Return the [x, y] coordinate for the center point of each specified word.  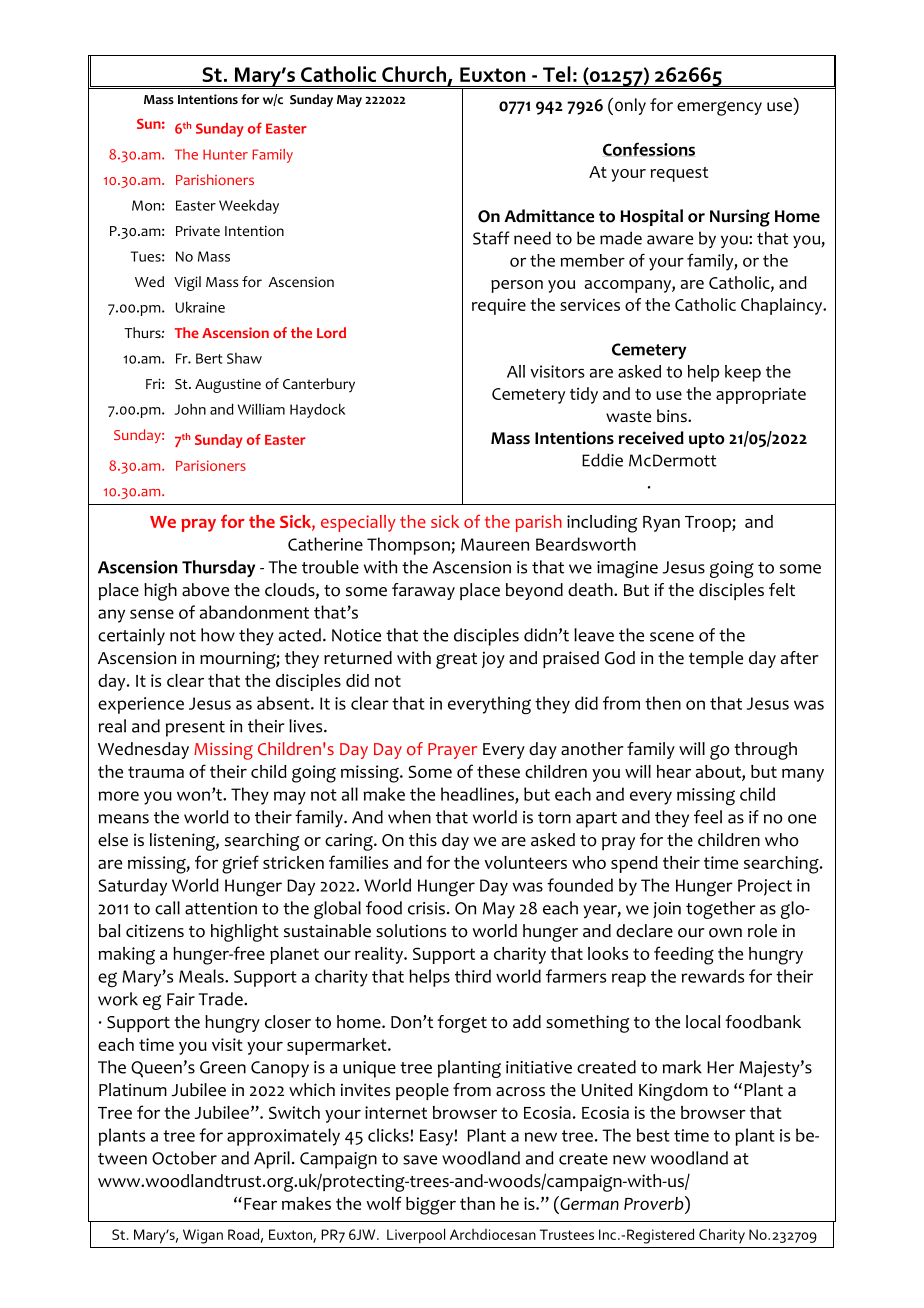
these [498, 771]
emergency [719, 108]
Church [414, 74]
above [205, 590]
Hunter [225, 154]
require [499, 306]
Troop [709, 524]
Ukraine [200, 307]
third [473, 976]
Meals [202, 976]
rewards [712, 976]
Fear [260, 1204]
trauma [156, 772]
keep [743, 373]
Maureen [495, 544]
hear [674, 771]
